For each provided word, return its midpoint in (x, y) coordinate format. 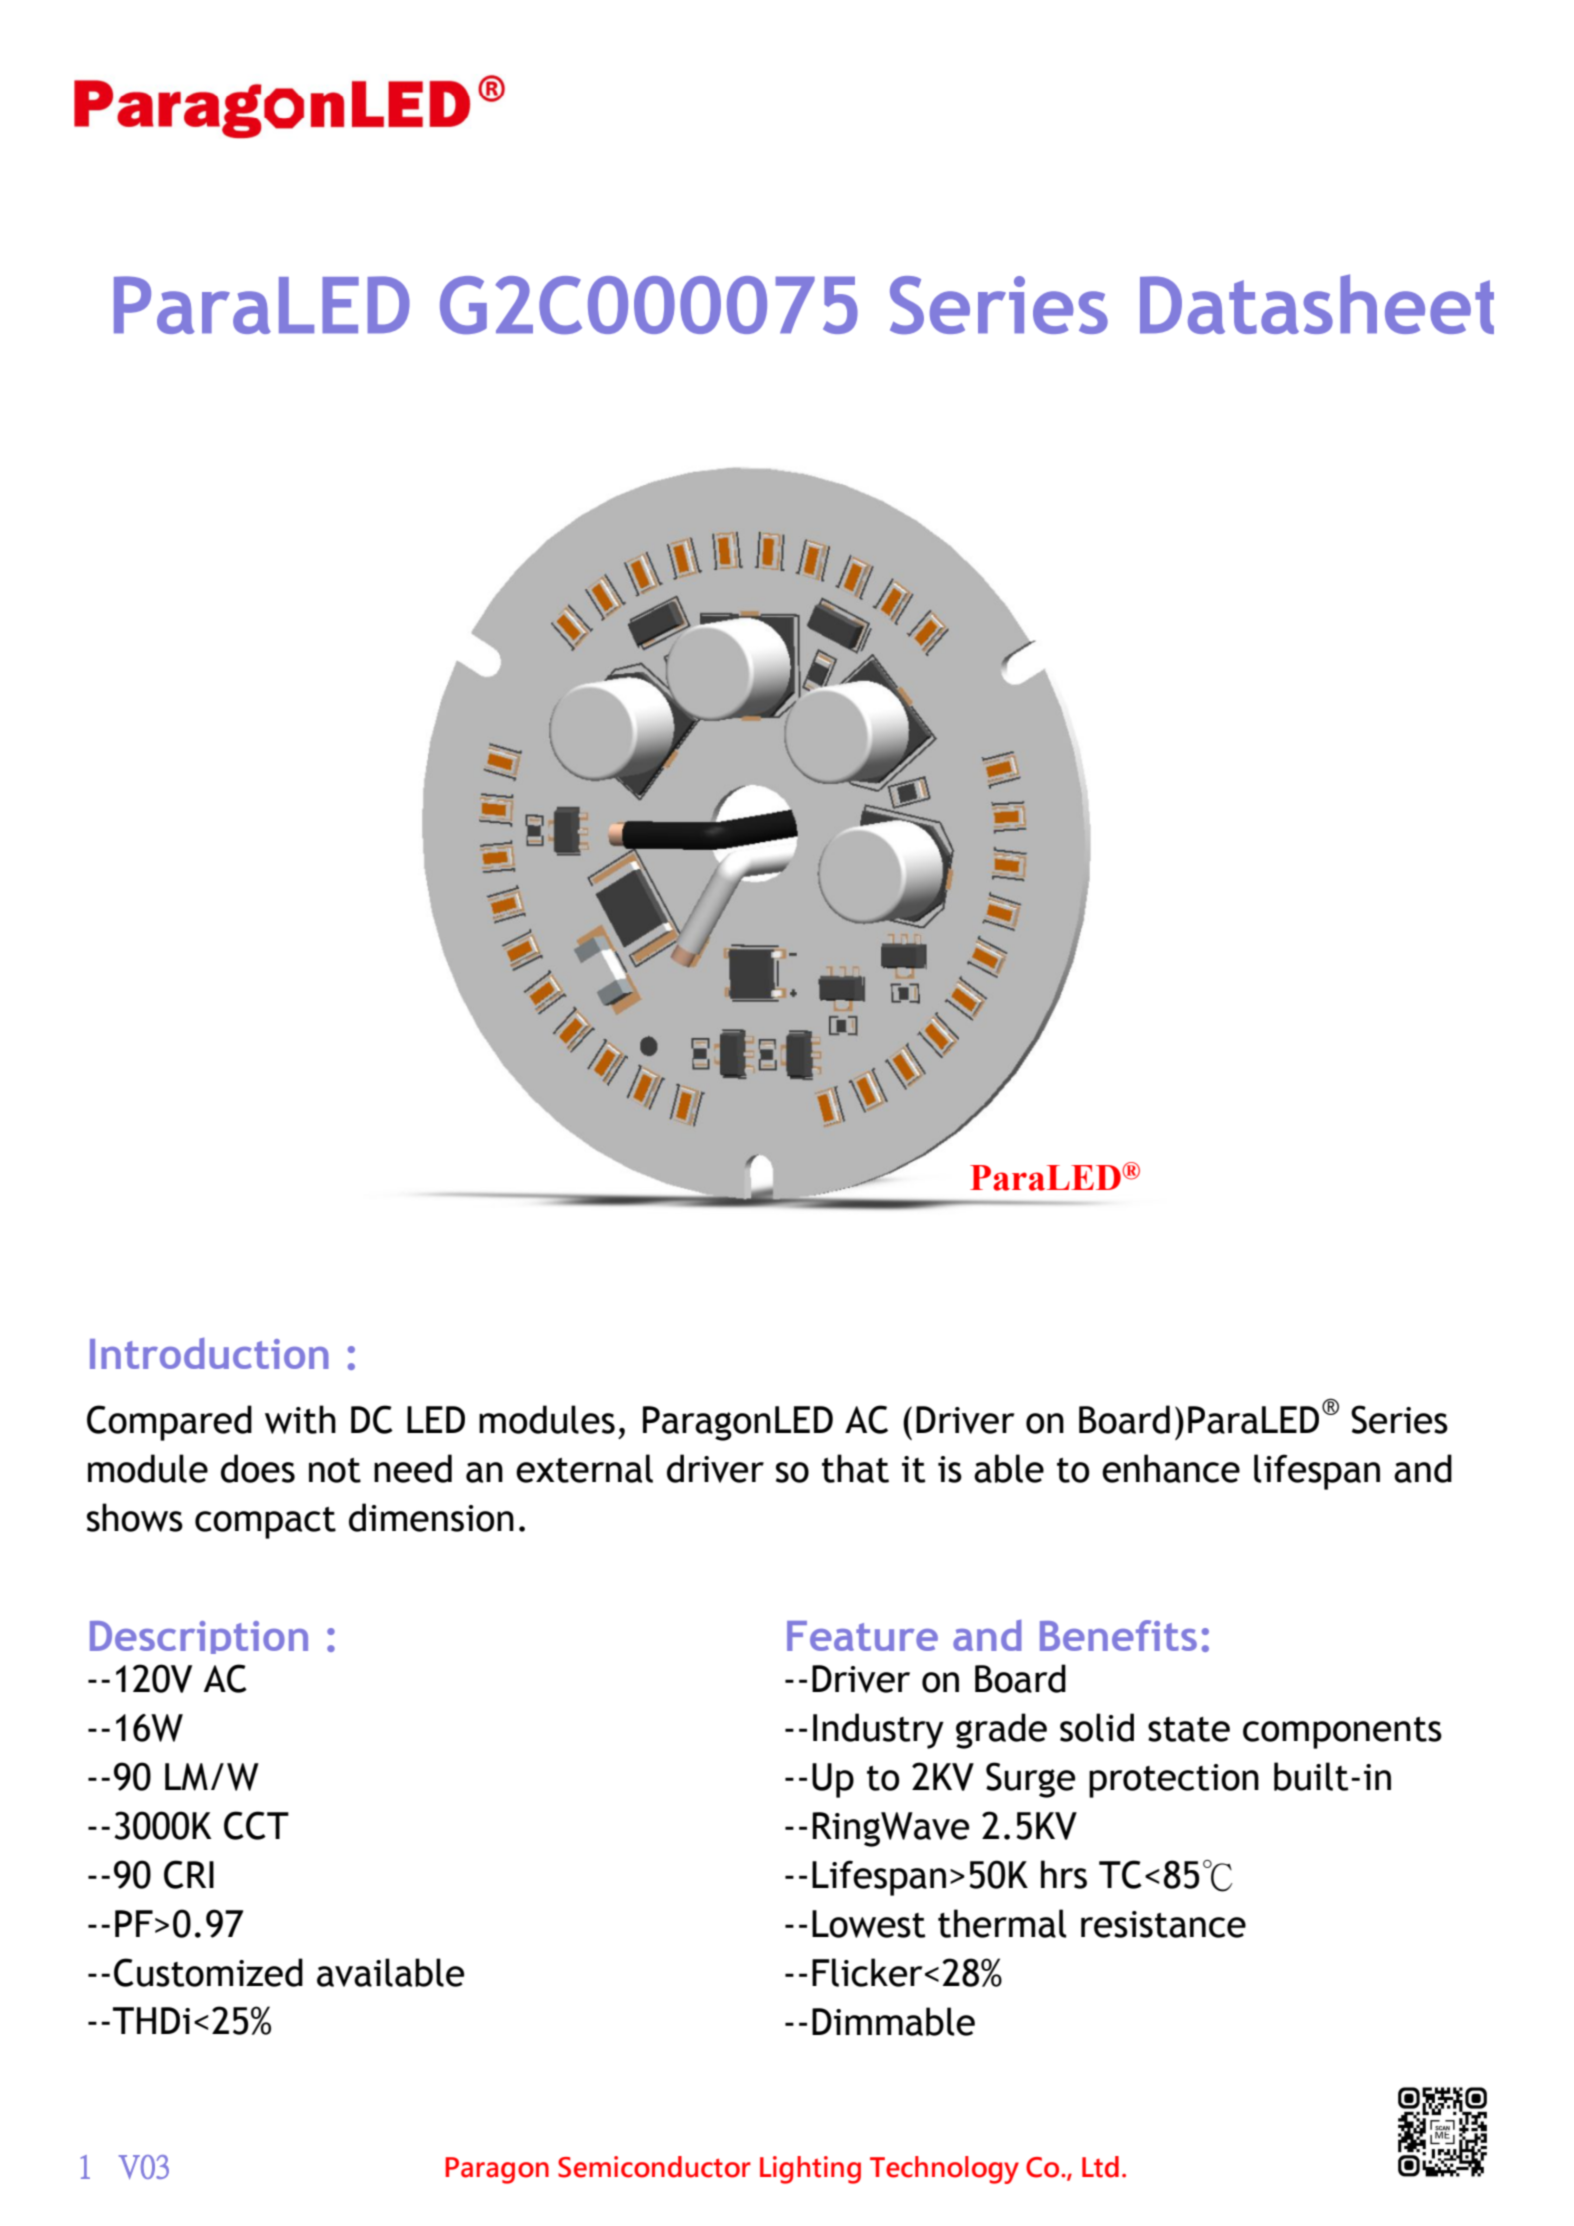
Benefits (1118, 1635)
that (855, 1468)
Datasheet (1317, 304)
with (300, 1419)
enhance (1171, 1468)
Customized (208, 1972)
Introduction (209, 1353)
